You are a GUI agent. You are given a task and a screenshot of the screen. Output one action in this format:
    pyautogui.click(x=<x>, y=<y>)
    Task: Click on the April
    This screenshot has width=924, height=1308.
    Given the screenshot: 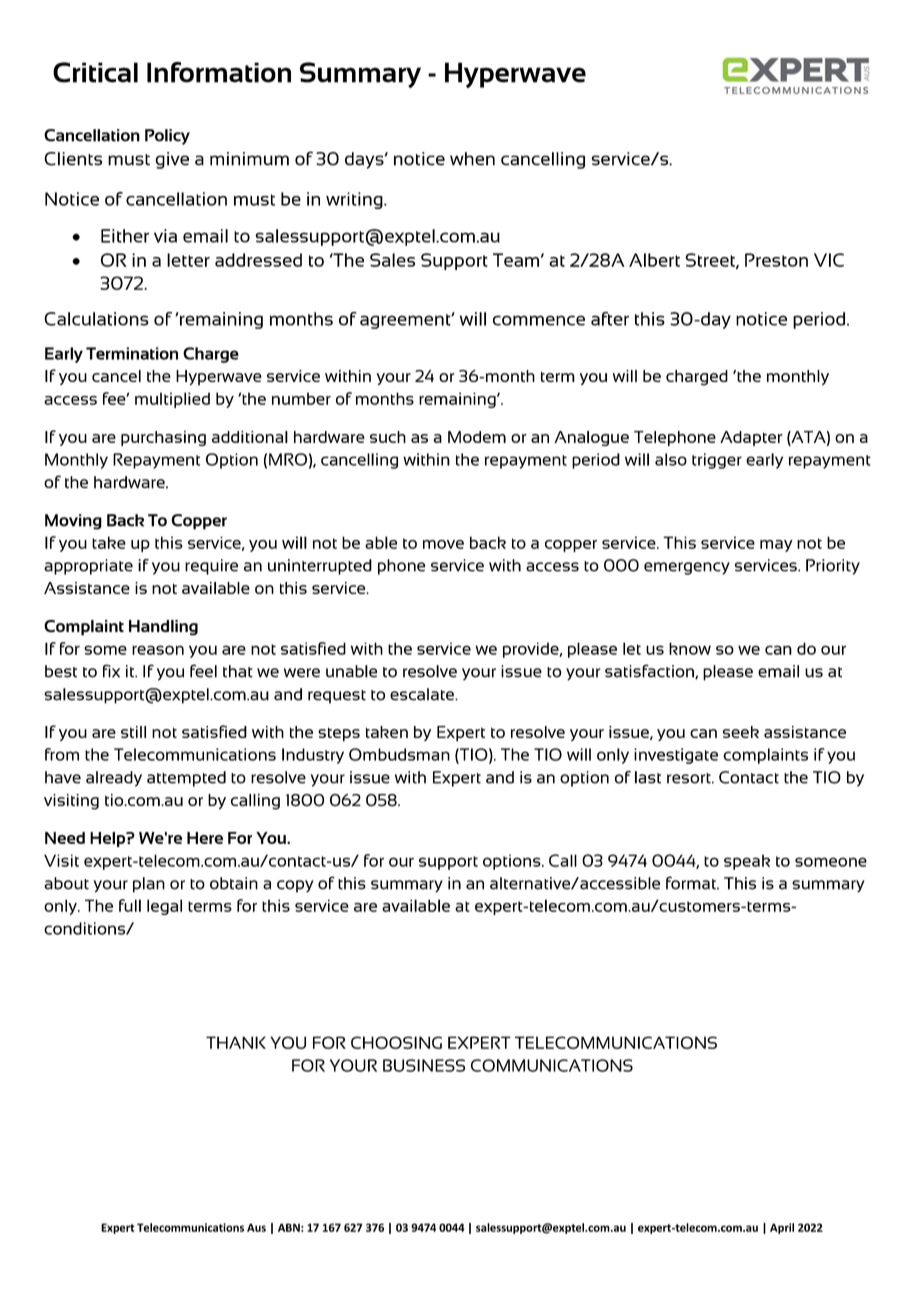 What is the action you would take?
    pyautogui.click(x=782, y=1228)
